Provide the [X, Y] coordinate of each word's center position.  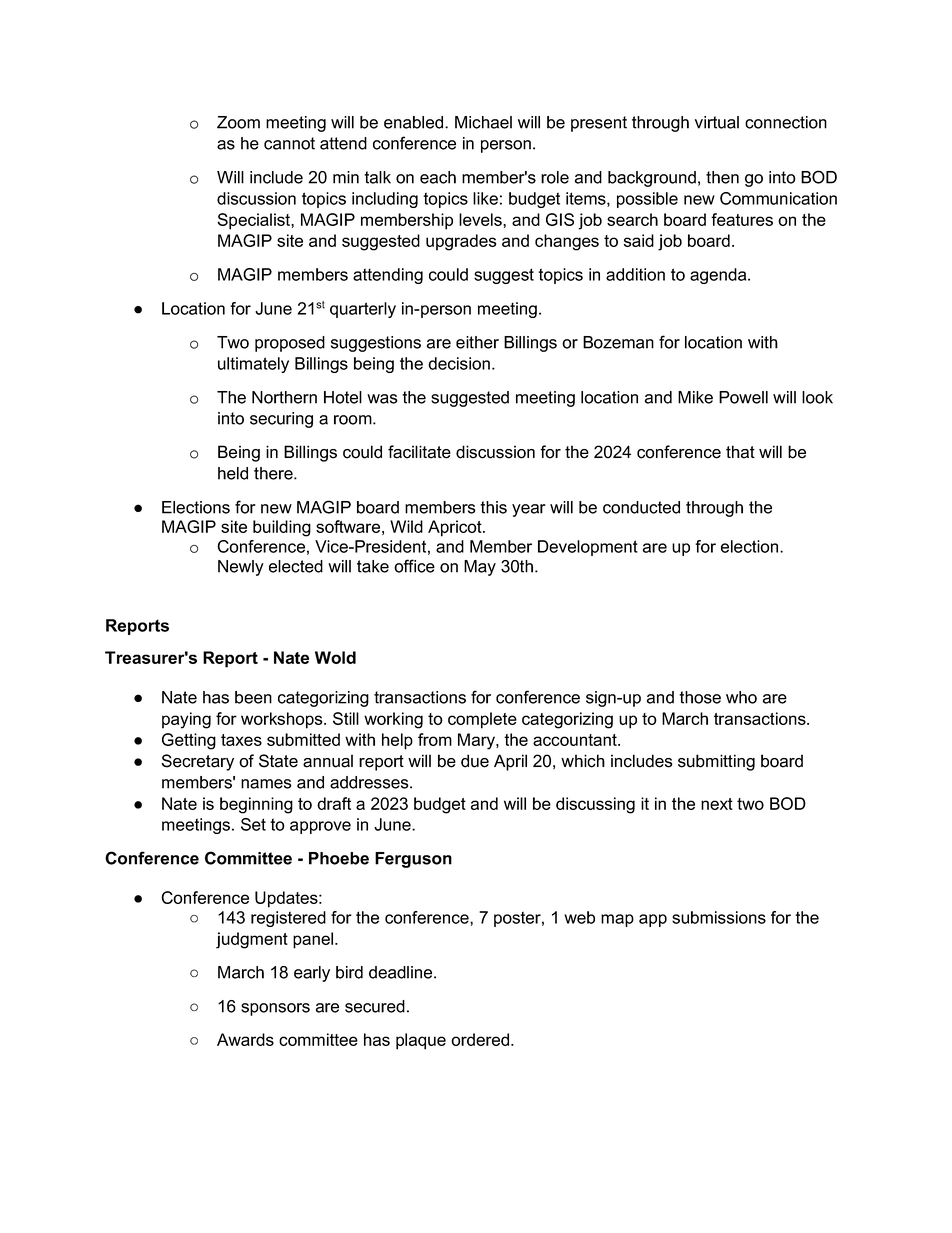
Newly [241, 568]
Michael [483, 122]
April [510, 762]
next [717, 804]
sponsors [275, 1009]
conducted [641, 507]
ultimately [253, 365]
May [480, 568]
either [477, 342]
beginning [256, 805]
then [722, 177]
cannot [289, 143]
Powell [743, 397]
